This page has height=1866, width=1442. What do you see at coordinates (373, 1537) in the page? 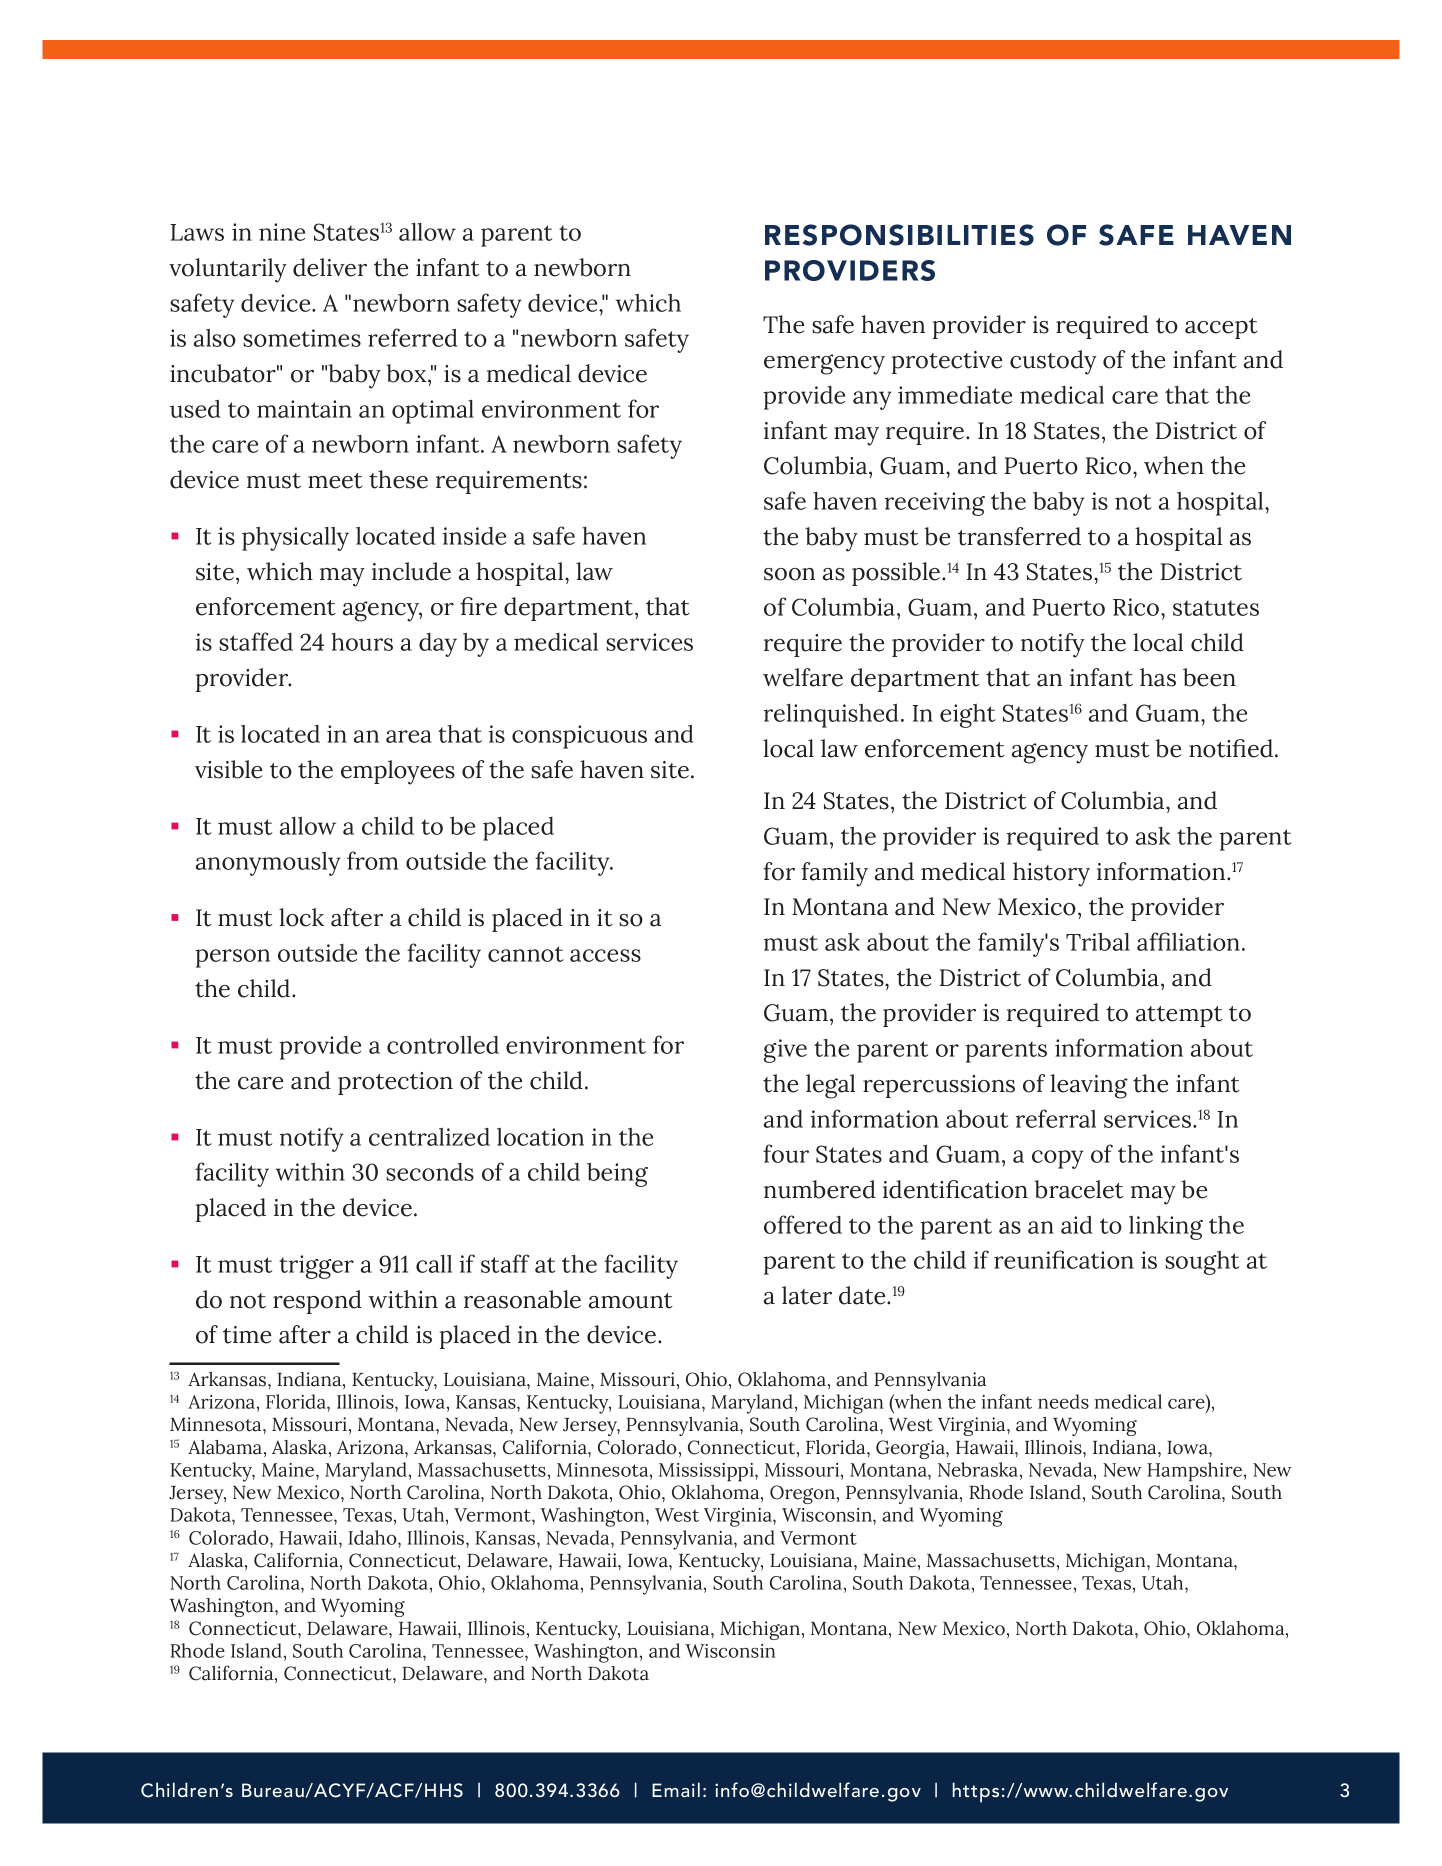
I see `Idaho` at bounding box center [373, 1537].
